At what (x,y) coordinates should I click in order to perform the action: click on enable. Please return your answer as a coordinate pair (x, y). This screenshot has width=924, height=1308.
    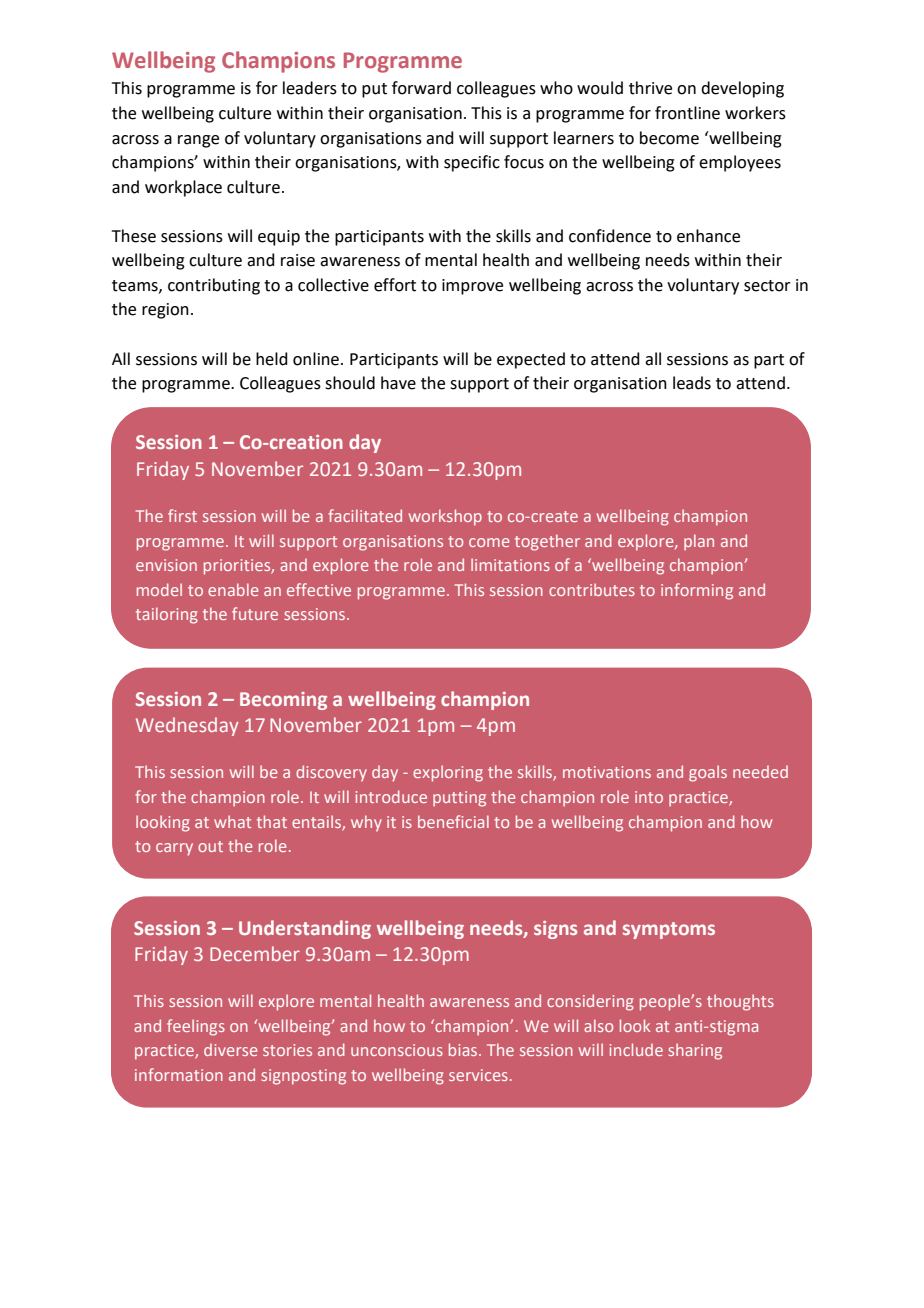
    Looking at the image, I should click on (233, 589).
